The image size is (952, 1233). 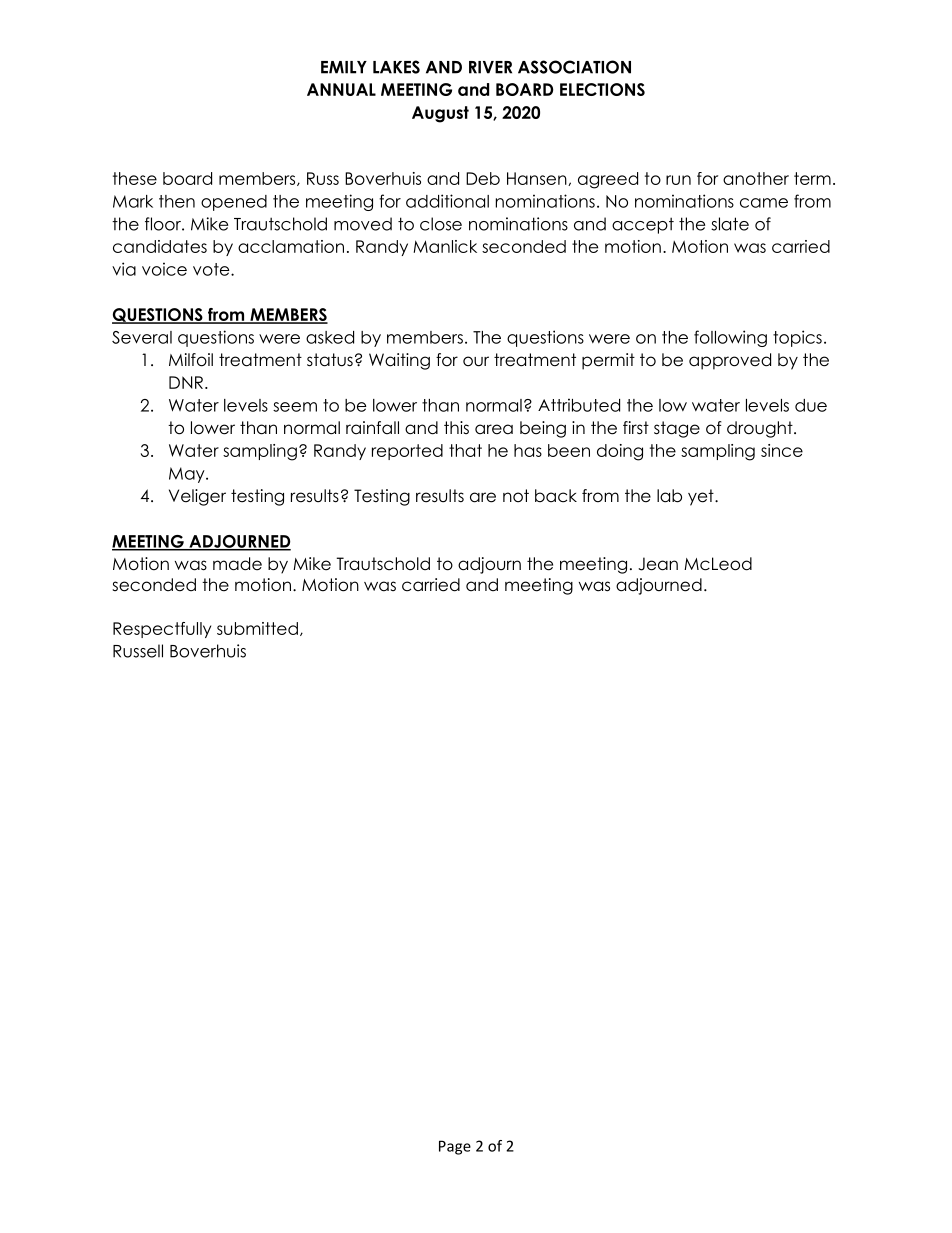 I want to click on Jean, so click(x=658, y=564).
